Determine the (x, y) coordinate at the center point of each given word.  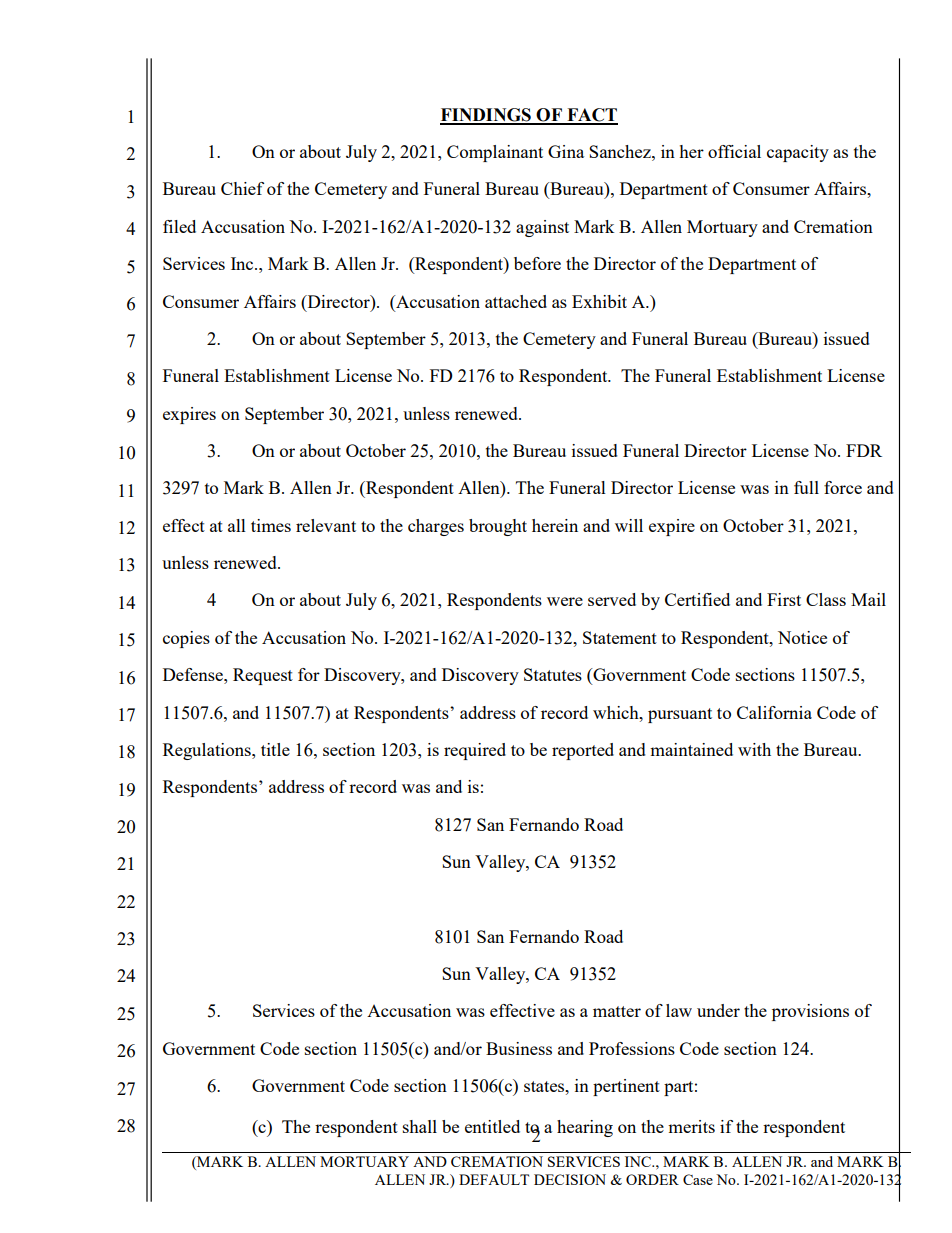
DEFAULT (494, 1179)
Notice (802, 637)
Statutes (553, 674)
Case (698, 1179)
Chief (242, 188)
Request (263, 676)
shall (420, 1126)
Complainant (495, 153)
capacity (798, 153)
